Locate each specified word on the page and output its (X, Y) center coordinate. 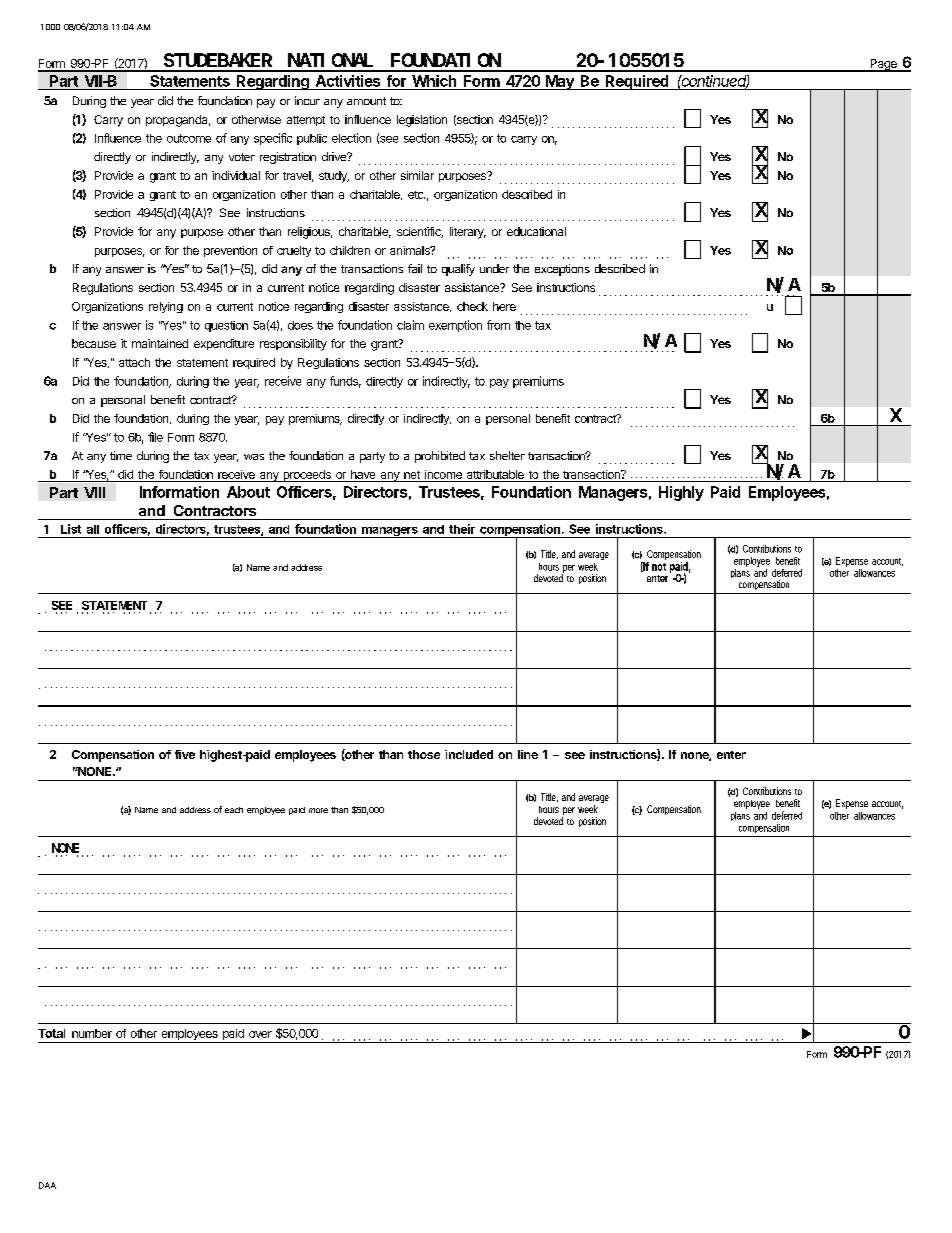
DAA (47, 1185)
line (528, 754)
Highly (681, 493)
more (318, 810)
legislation (422, 121)
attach (134, 362)
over (260, 1034)
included (469, 754)
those (424, 754)
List (71, 529)
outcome (189, 138)
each (234, 810)
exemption (455, 326)
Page (883, 65)
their (462, 529)
